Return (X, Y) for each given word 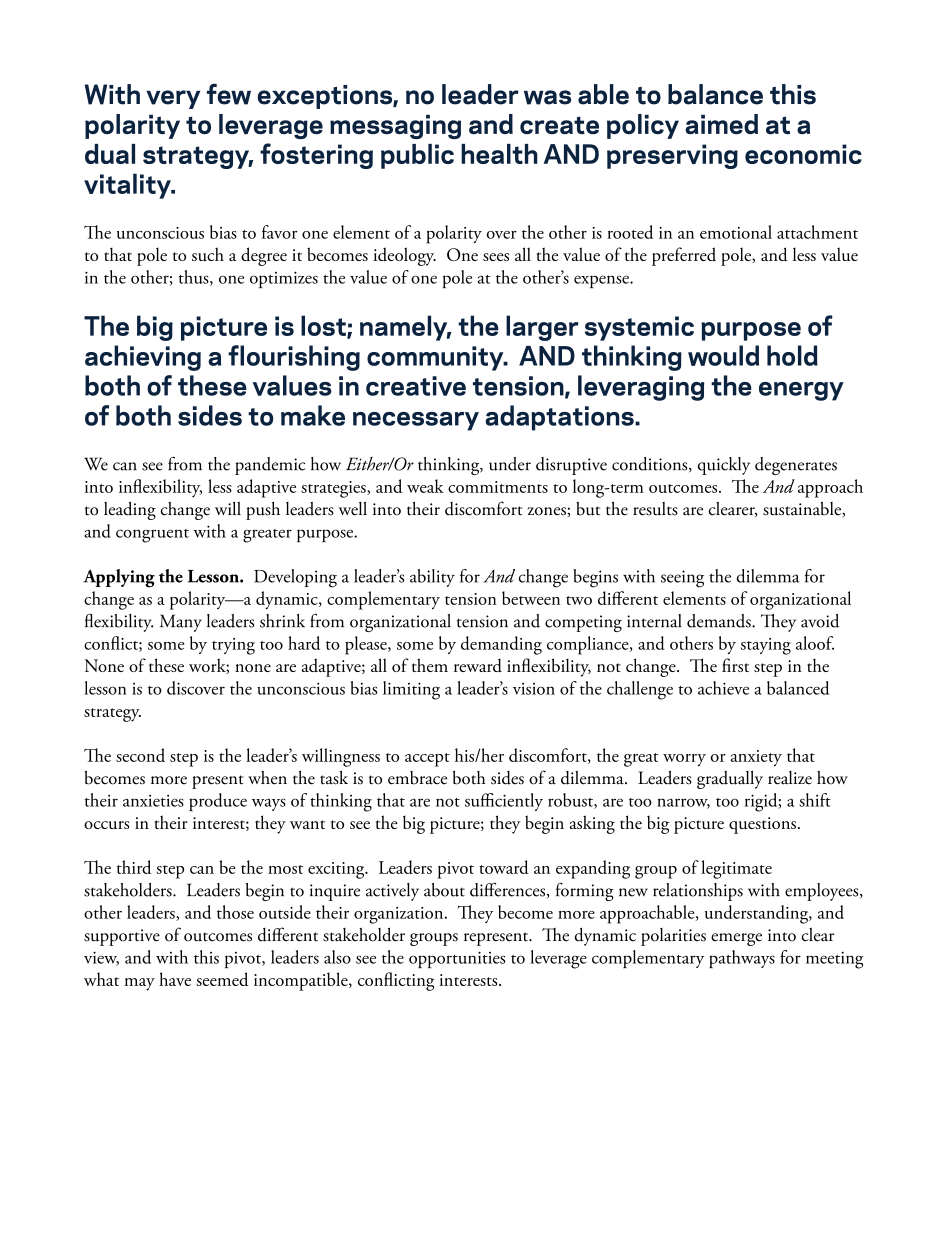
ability (432, 578)
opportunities (457, 959)
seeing (682, 579)
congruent (152, 536)
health (499, 154)
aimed (721, 124)
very (173, 99)
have (175, 979)
